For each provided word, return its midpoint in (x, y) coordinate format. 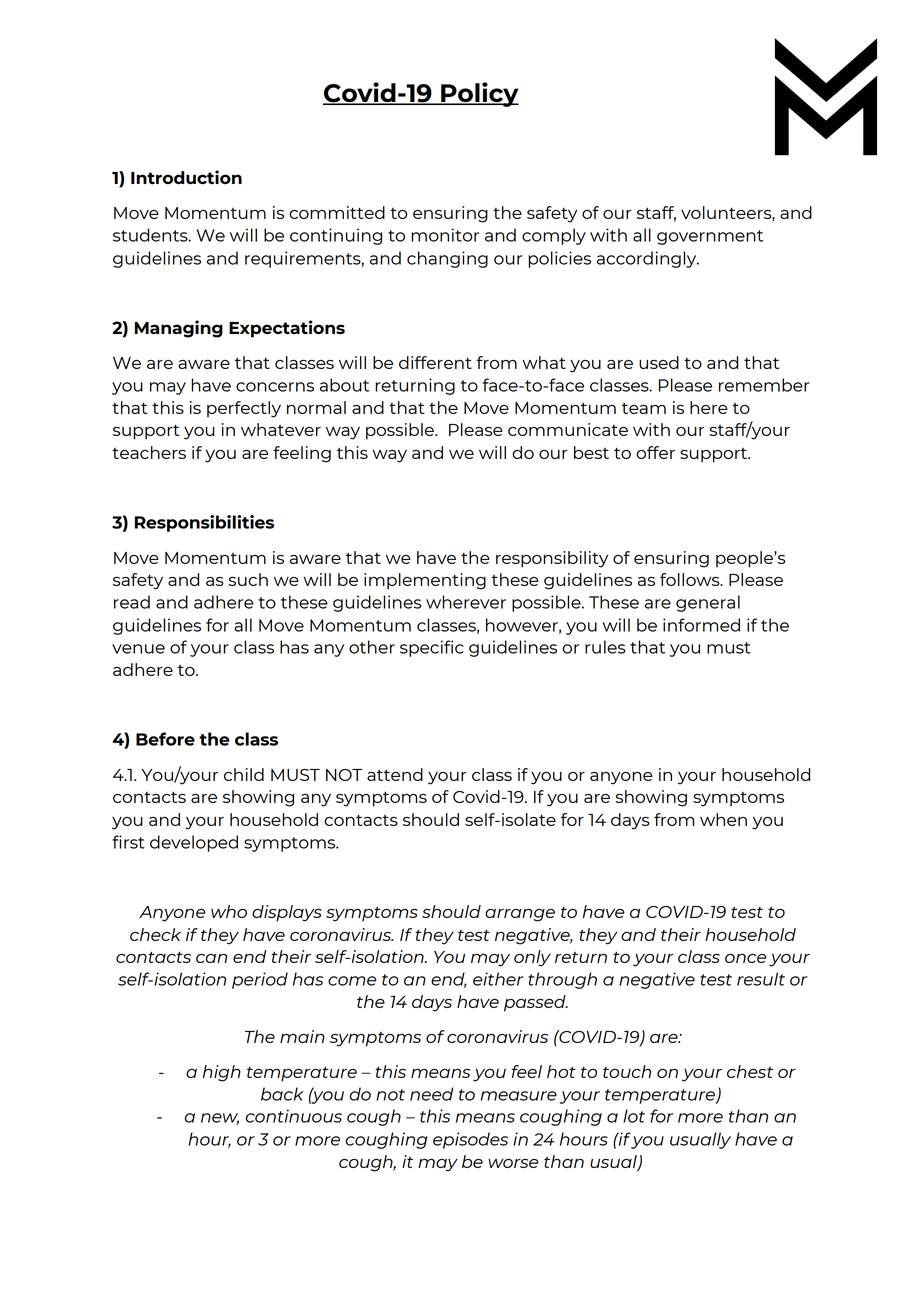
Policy (479, 94)
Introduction (186, 177)
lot (634, 1116)
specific (432, 648)
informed (701, 625)
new (220, 1119)
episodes (470, 1140)
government (710, 237)
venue (138, 649)
